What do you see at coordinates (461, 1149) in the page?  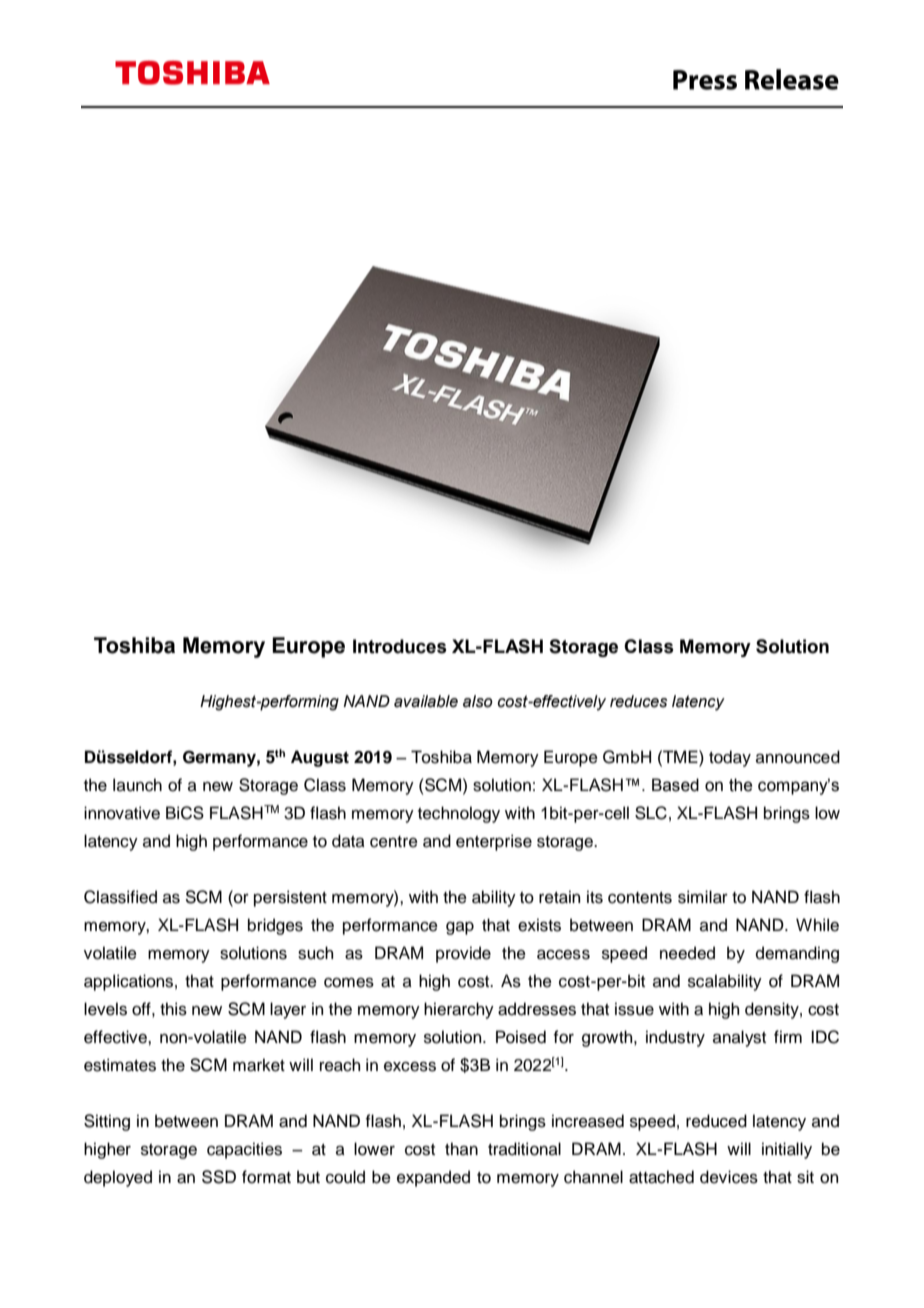 I see `than` at bounding box center [461, 1149].
